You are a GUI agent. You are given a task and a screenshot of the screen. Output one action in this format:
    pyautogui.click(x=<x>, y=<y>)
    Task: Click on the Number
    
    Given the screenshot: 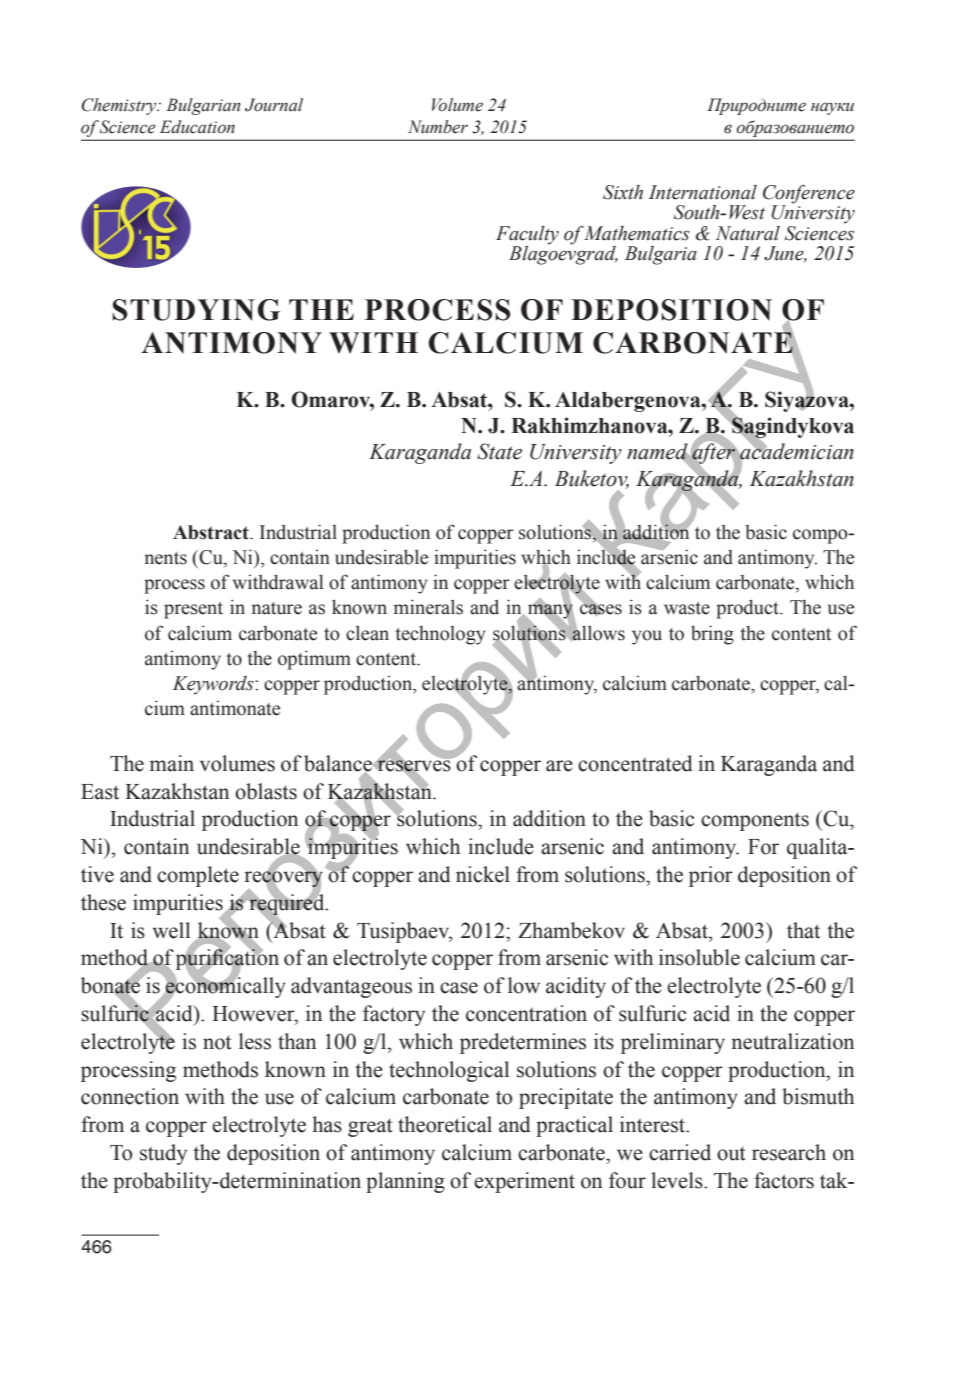 What is the action you would take?
    pyautogui.click(x=438, y=127)
